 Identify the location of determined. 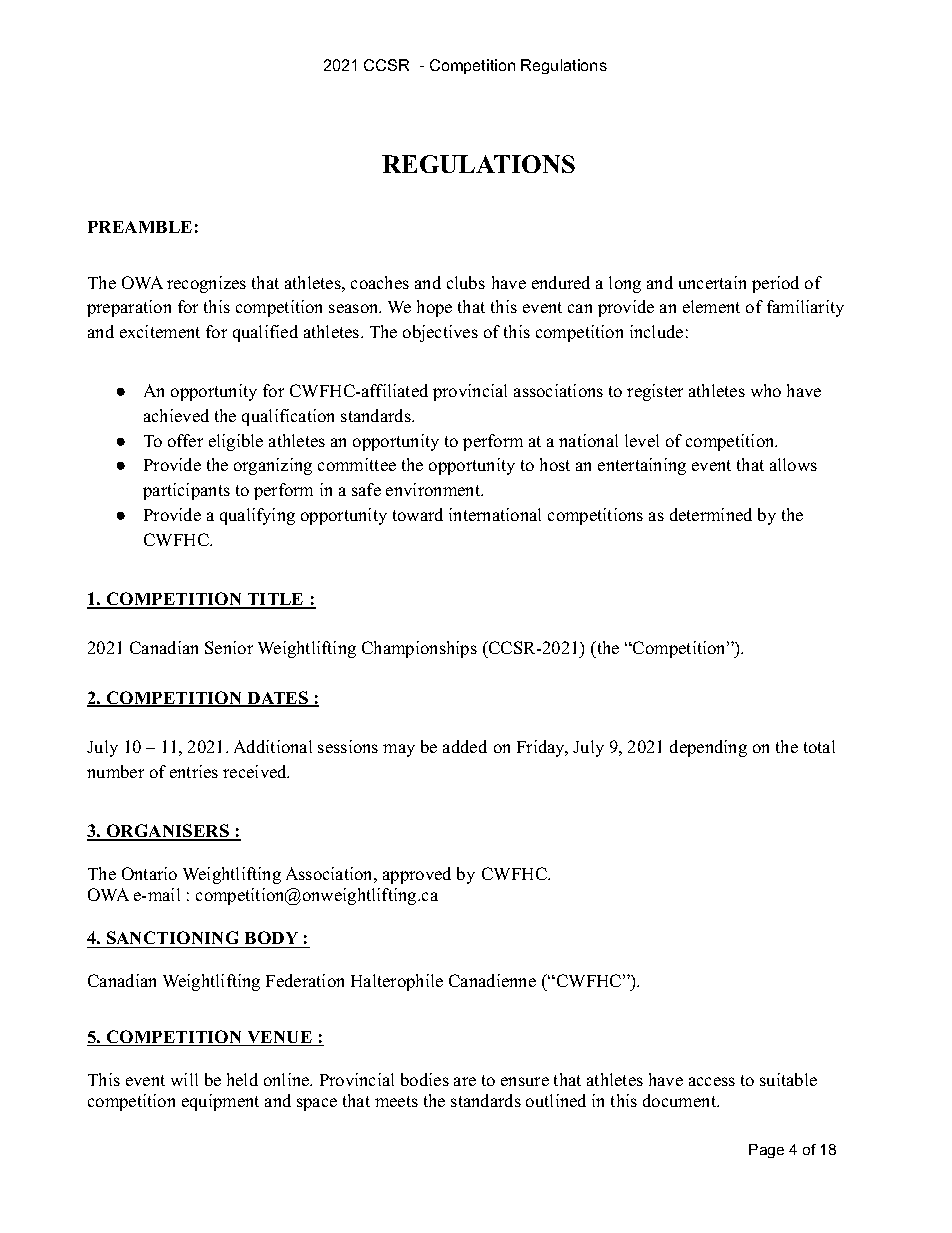
(711, 514).
